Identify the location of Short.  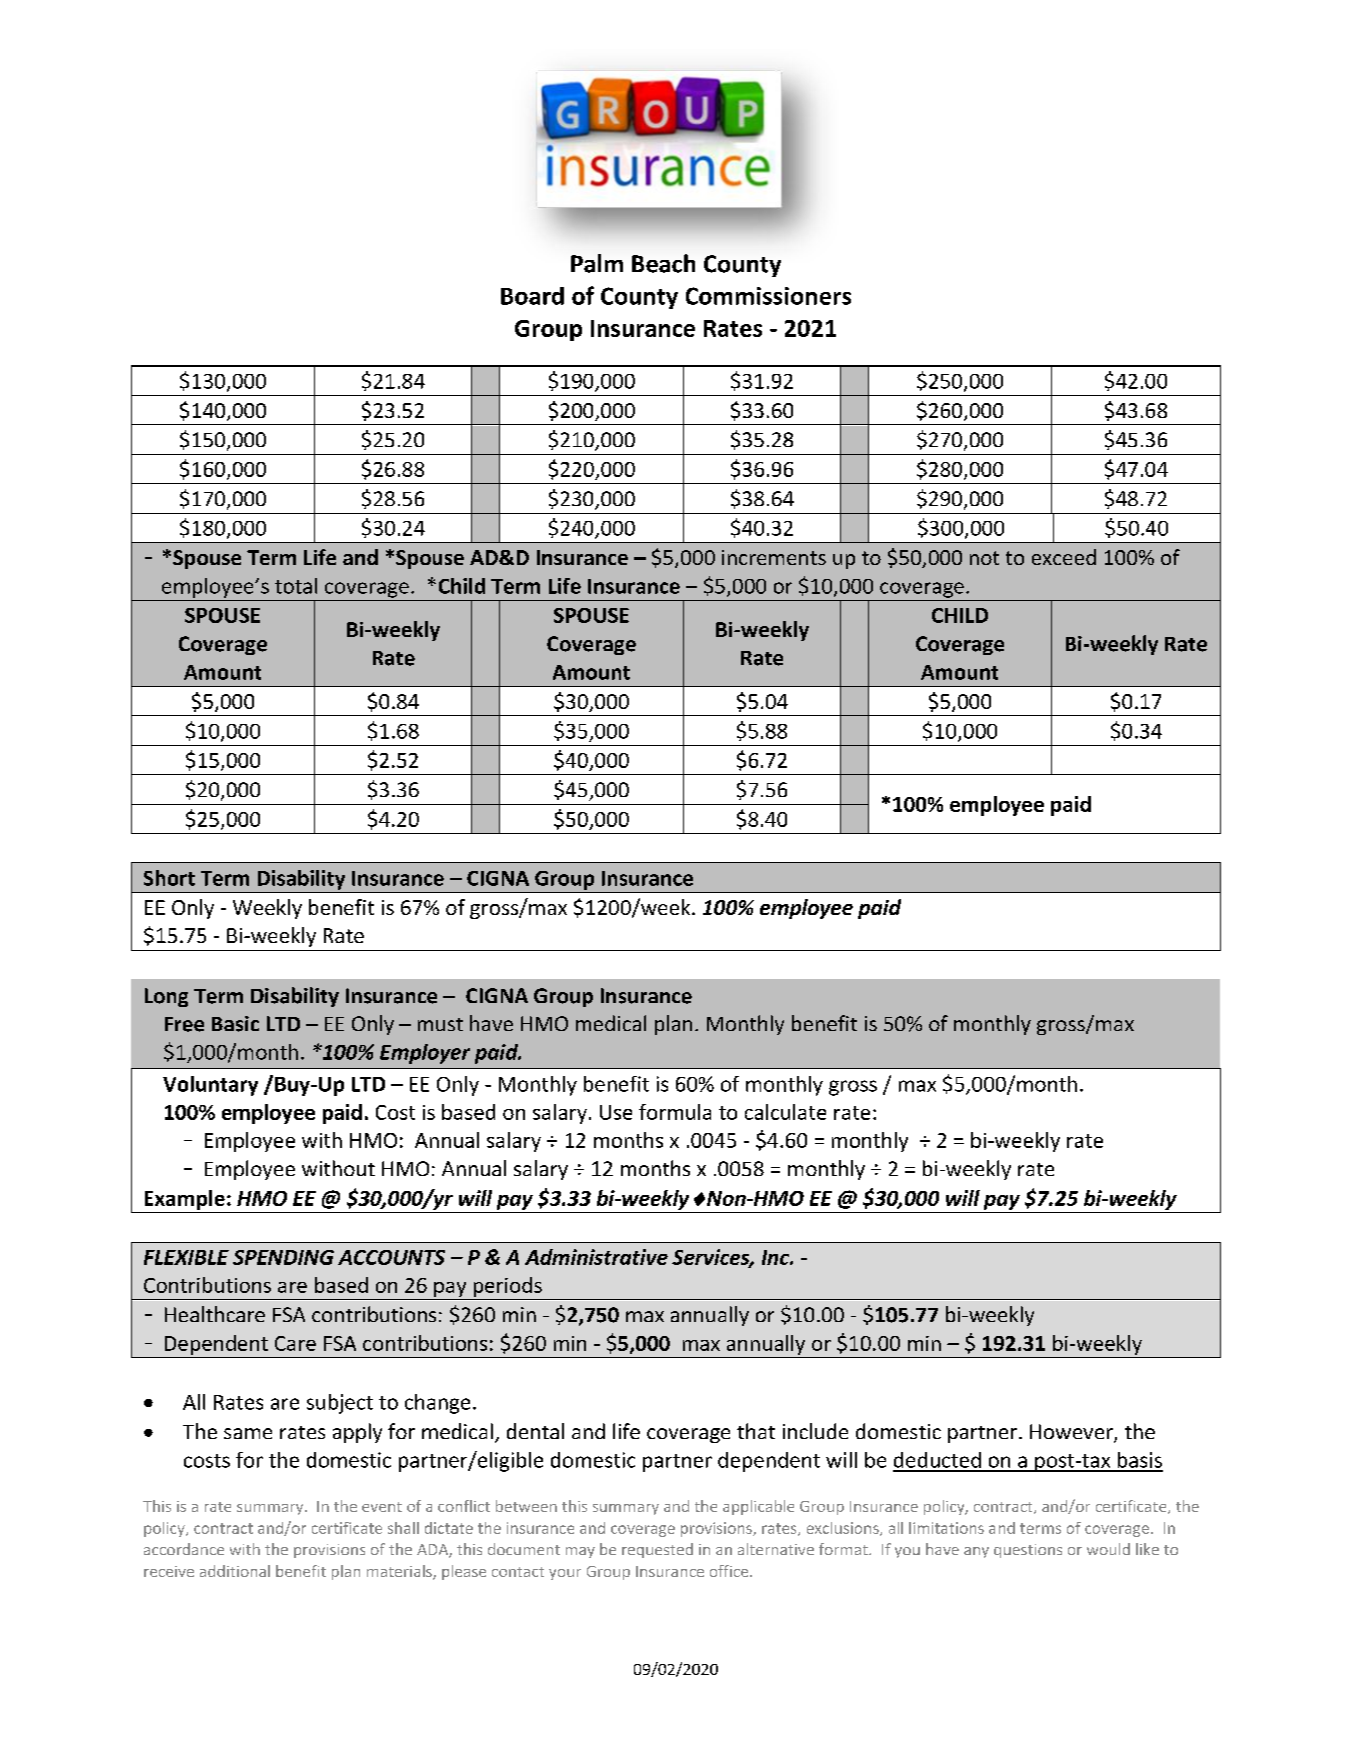
(169, 878).
